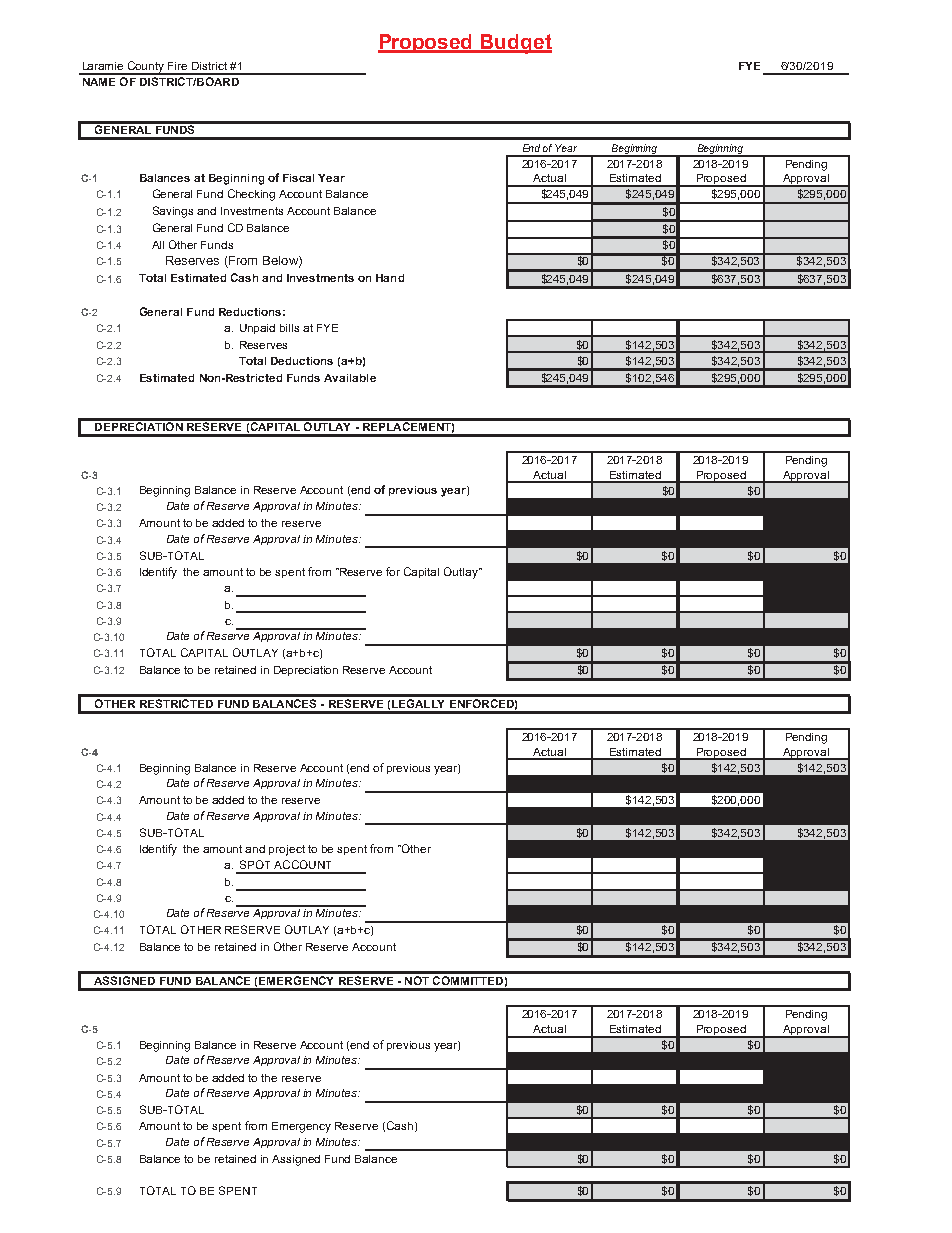 This document has height=1233, width=952. I want to click on Laramie, so click(103, 66).
